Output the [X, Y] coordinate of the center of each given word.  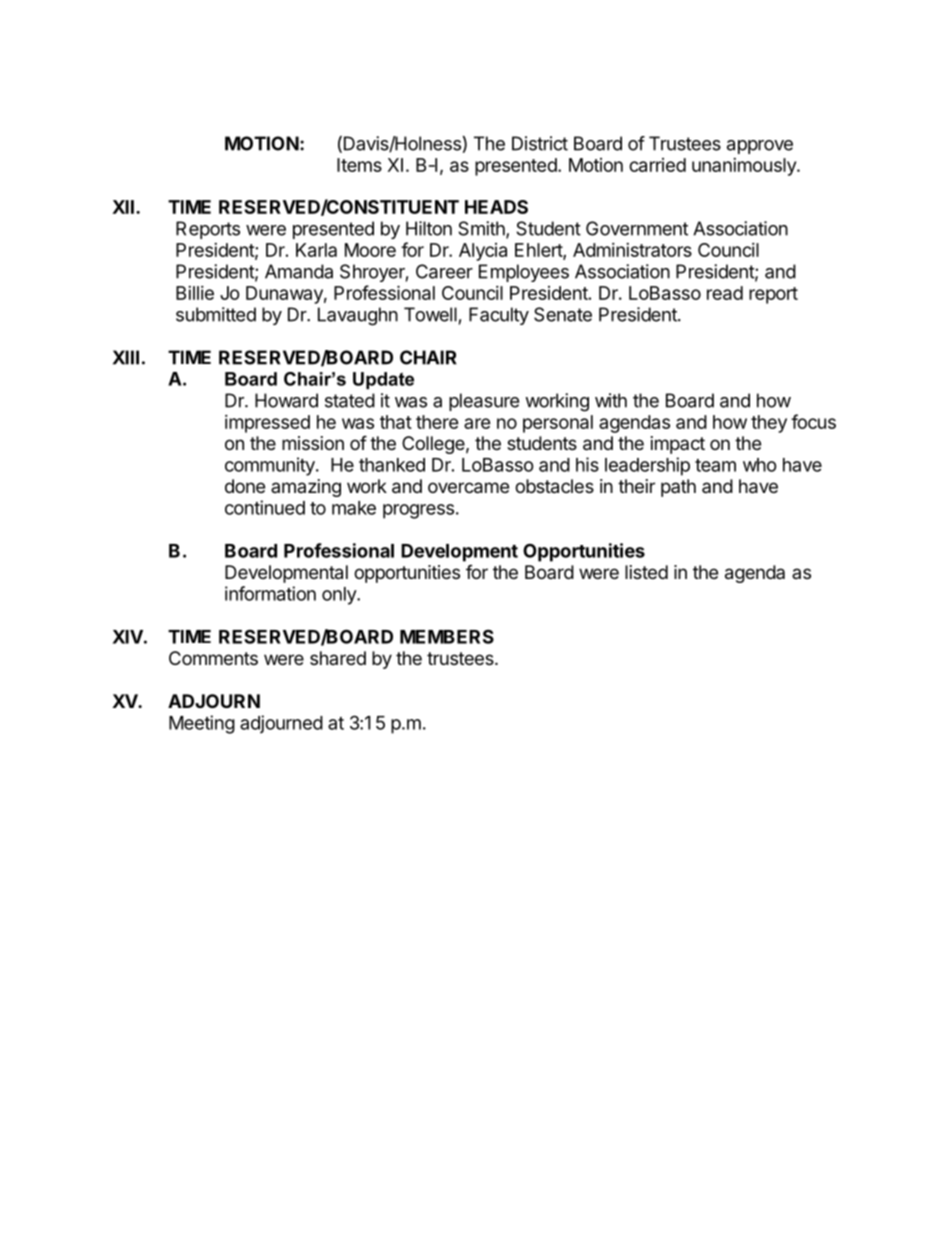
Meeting [202, 724]
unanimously [745, 167]
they [769, 424]
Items [359, 165]
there [437, 422]
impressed [267, 424]
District [540, 143]
